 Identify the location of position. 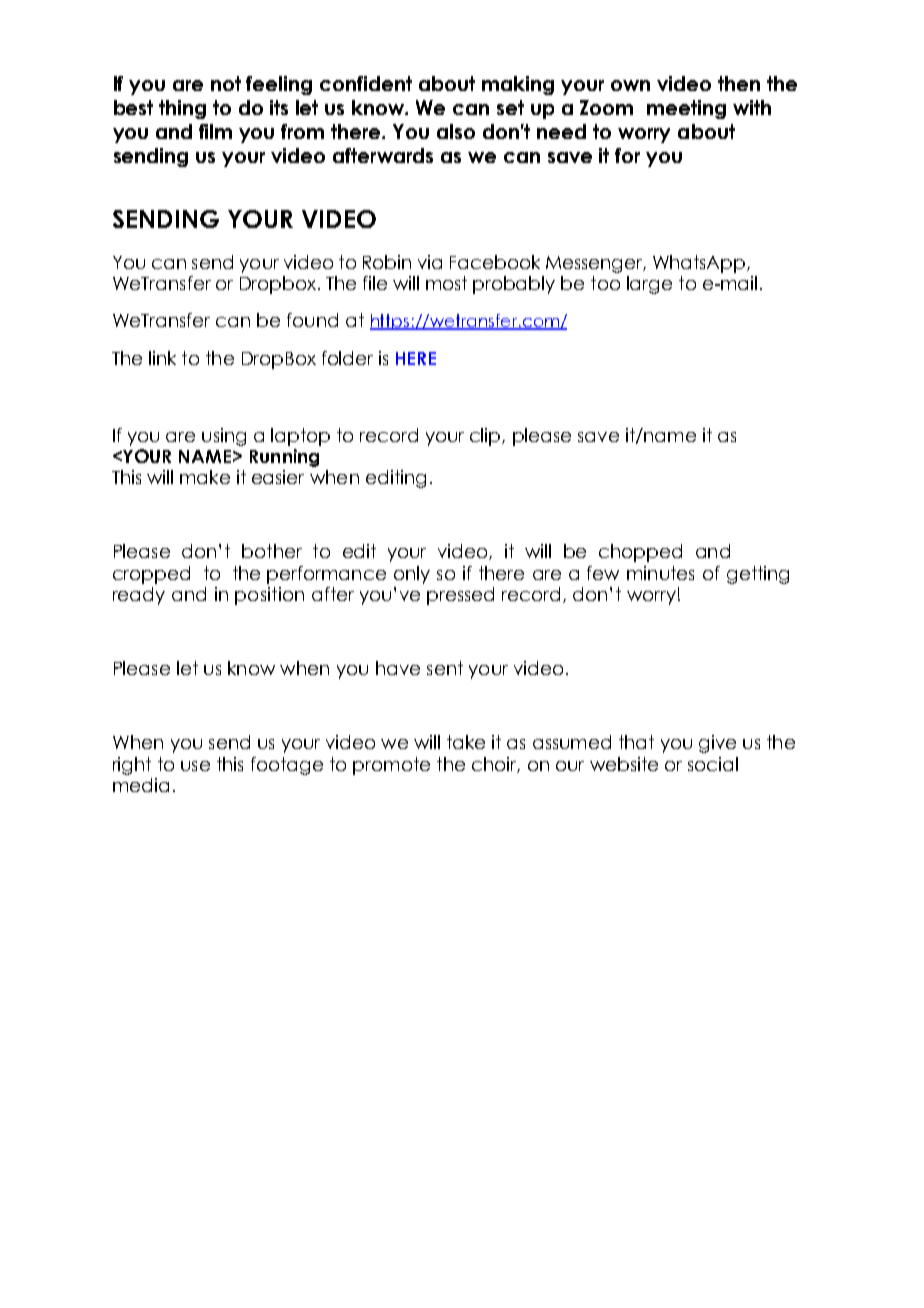
(269, 596).
